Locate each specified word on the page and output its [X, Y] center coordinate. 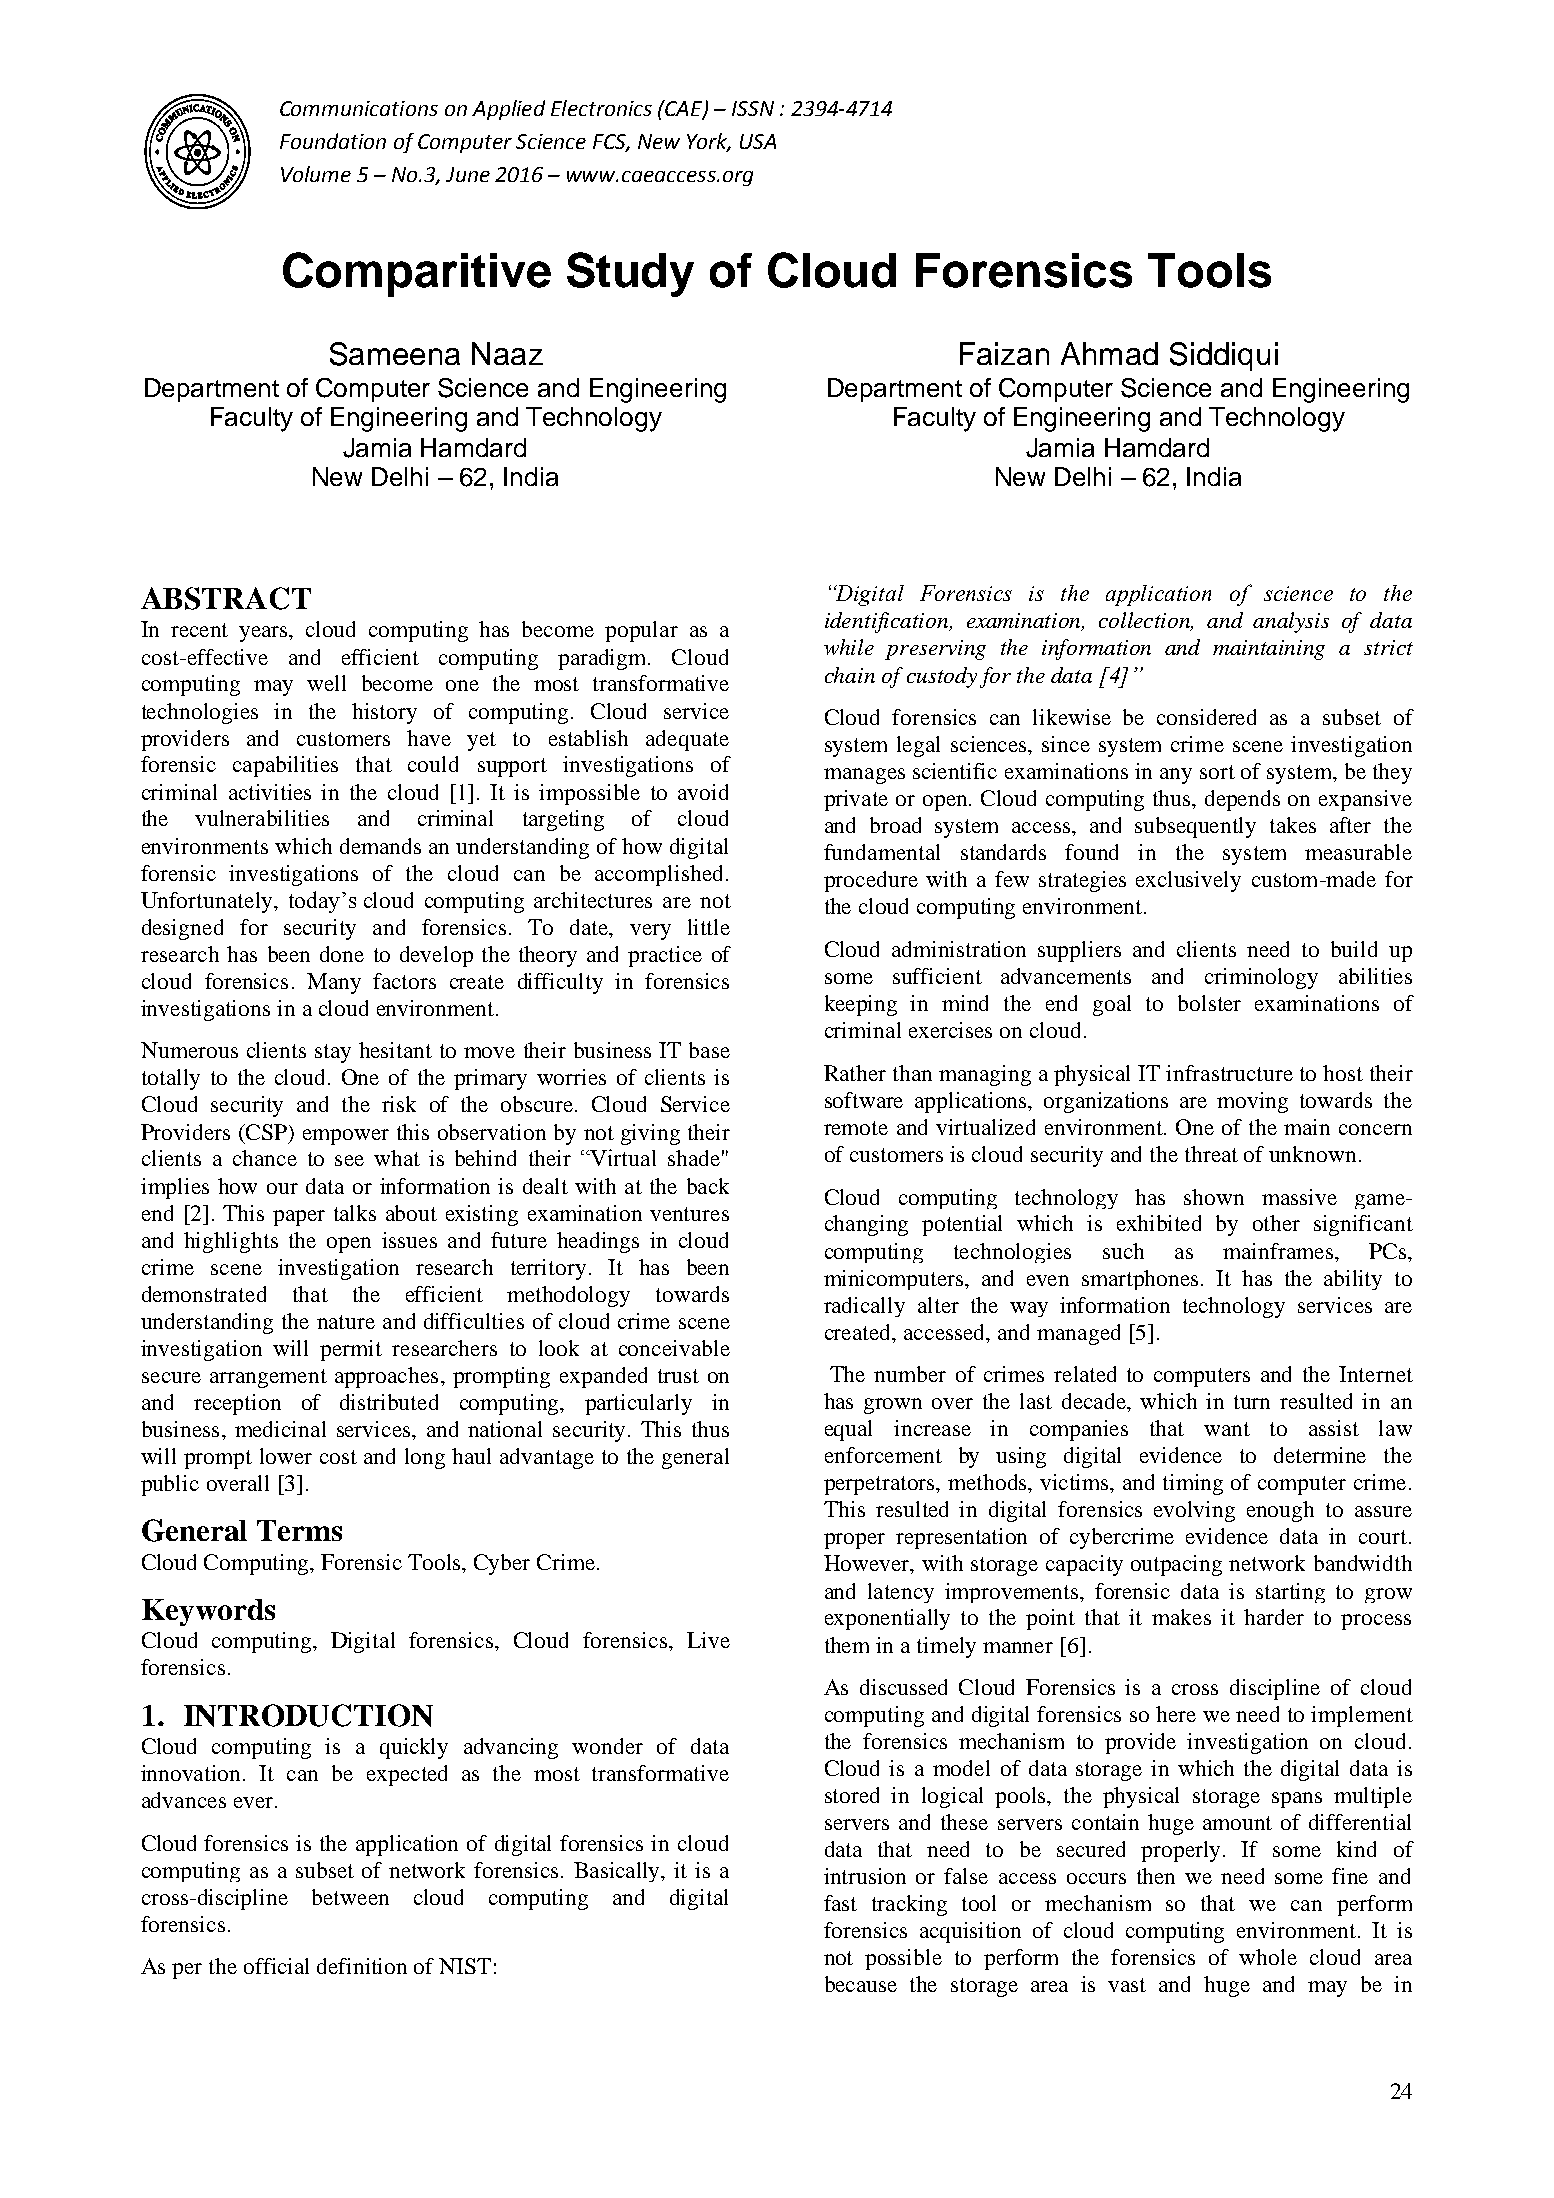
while [849, 647]
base [709, 1050]
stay [333, 1053]
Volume [316, 174]
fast [840, 1903]
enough [1280, 1511]
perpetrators [881, 1485]
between [350, 1897]
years [265, 634]
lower [286, 1456]
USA [758, 141]
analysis [1291, 622]
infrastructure [1229, 1073]
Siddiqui [1224, 356]
